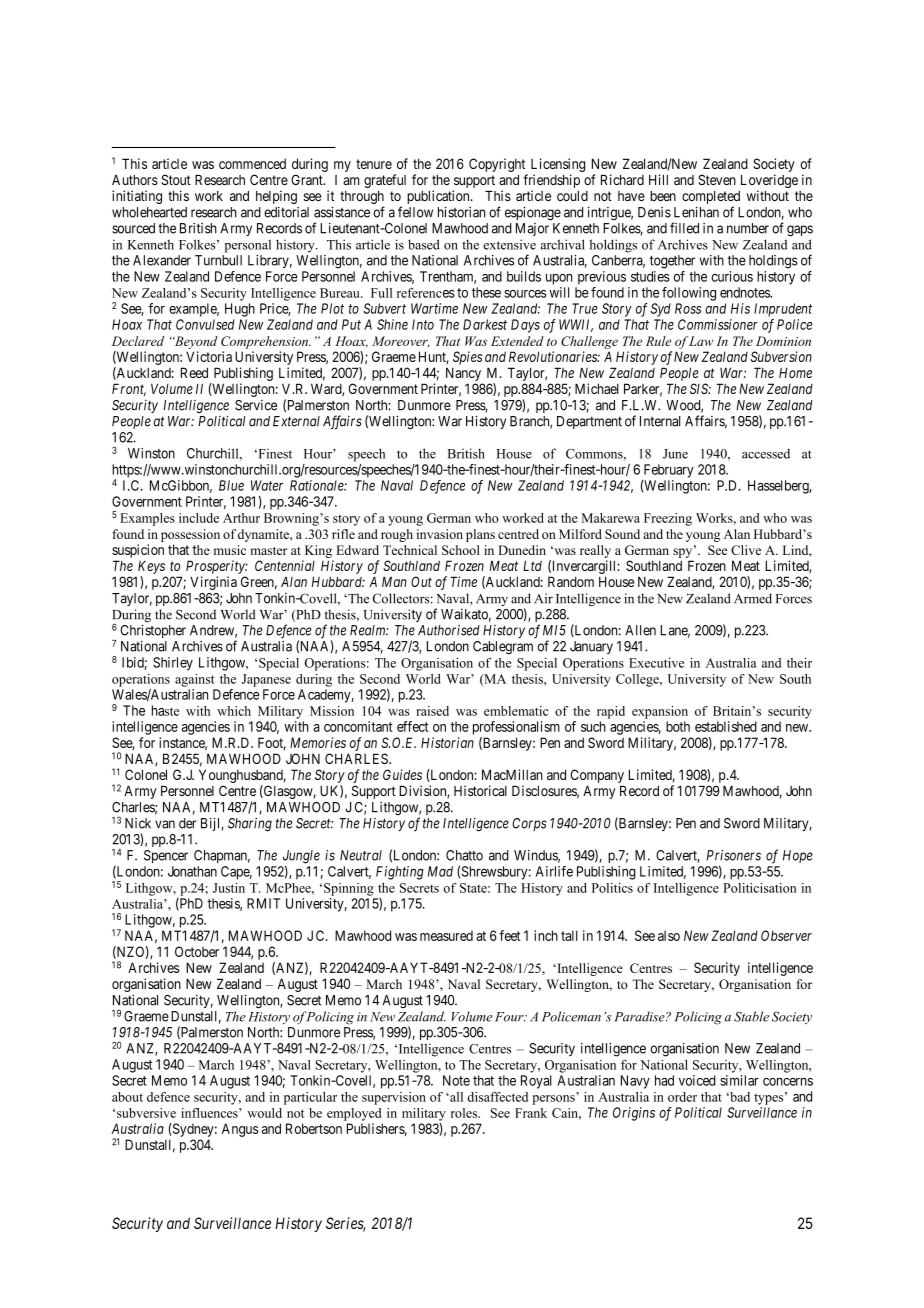  Describe the element at coordinates (497, 1097) in the image. I see `disaffected` at that location.
